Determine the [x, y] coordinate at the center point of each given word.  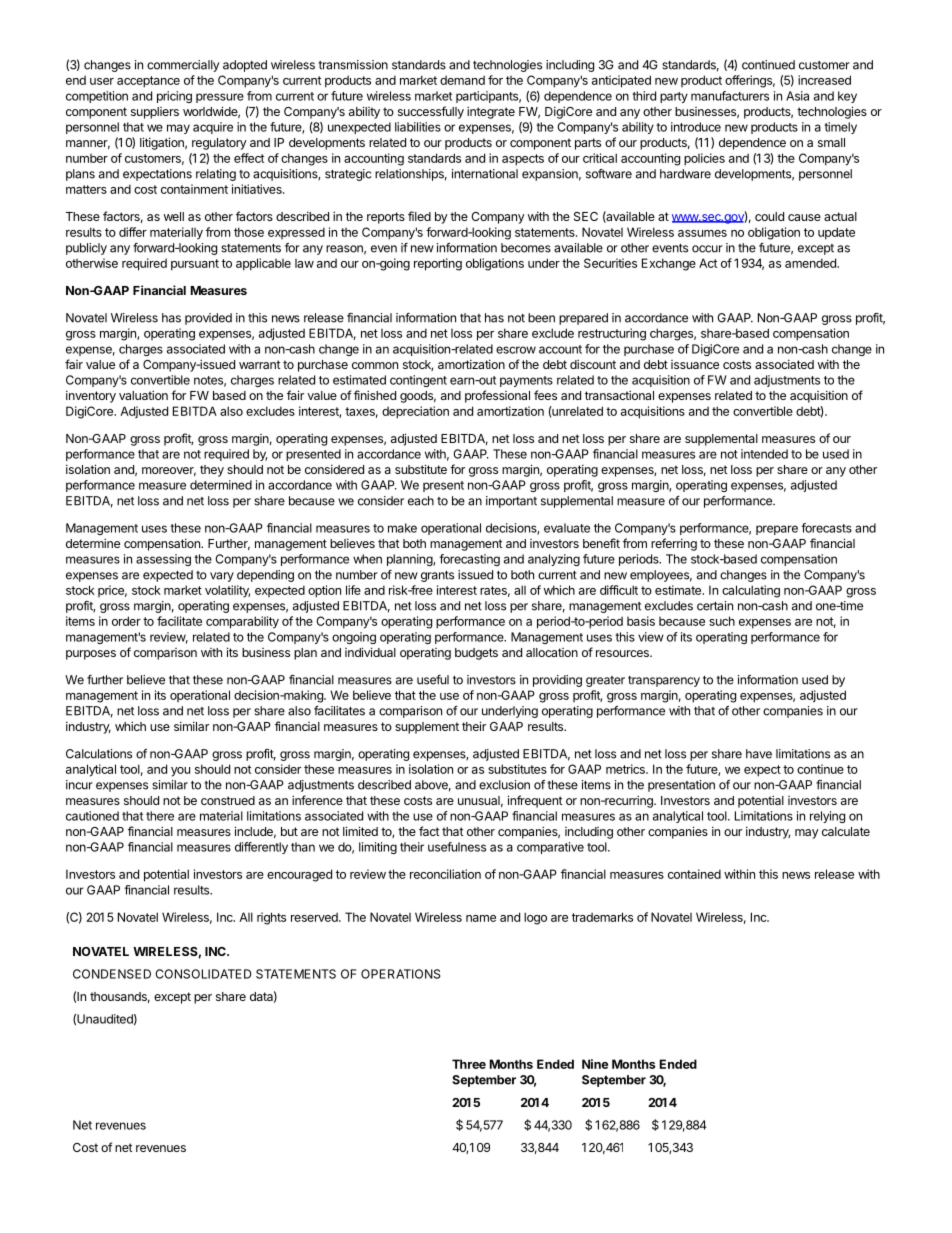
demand [462, 80]
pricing [174, 97]
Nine [595, 1064]
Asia [797, 96]
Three [469, 1064]
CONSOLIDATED [203, 974]
